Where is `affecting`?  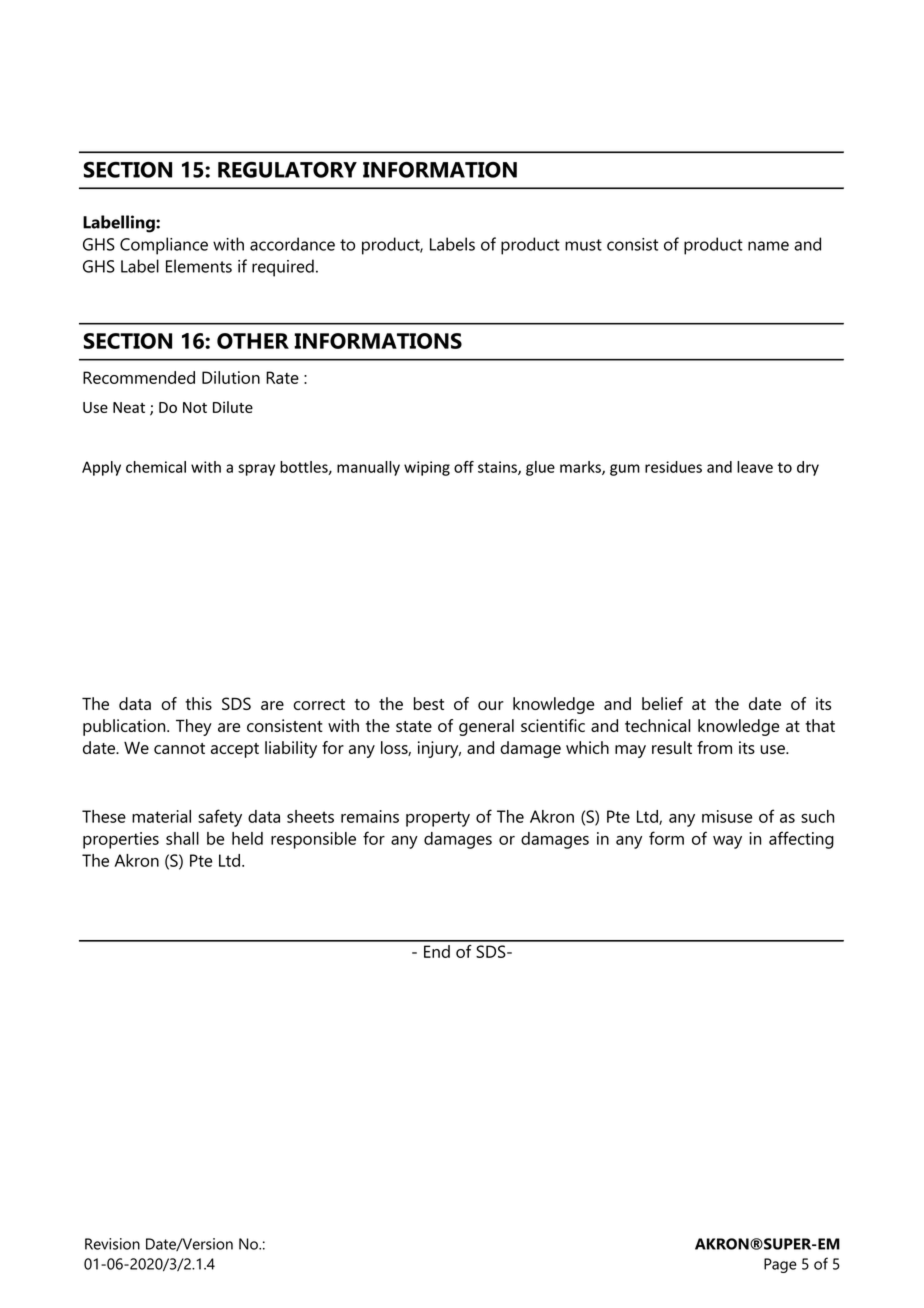 affecting is located at coordinates (801, 840).
